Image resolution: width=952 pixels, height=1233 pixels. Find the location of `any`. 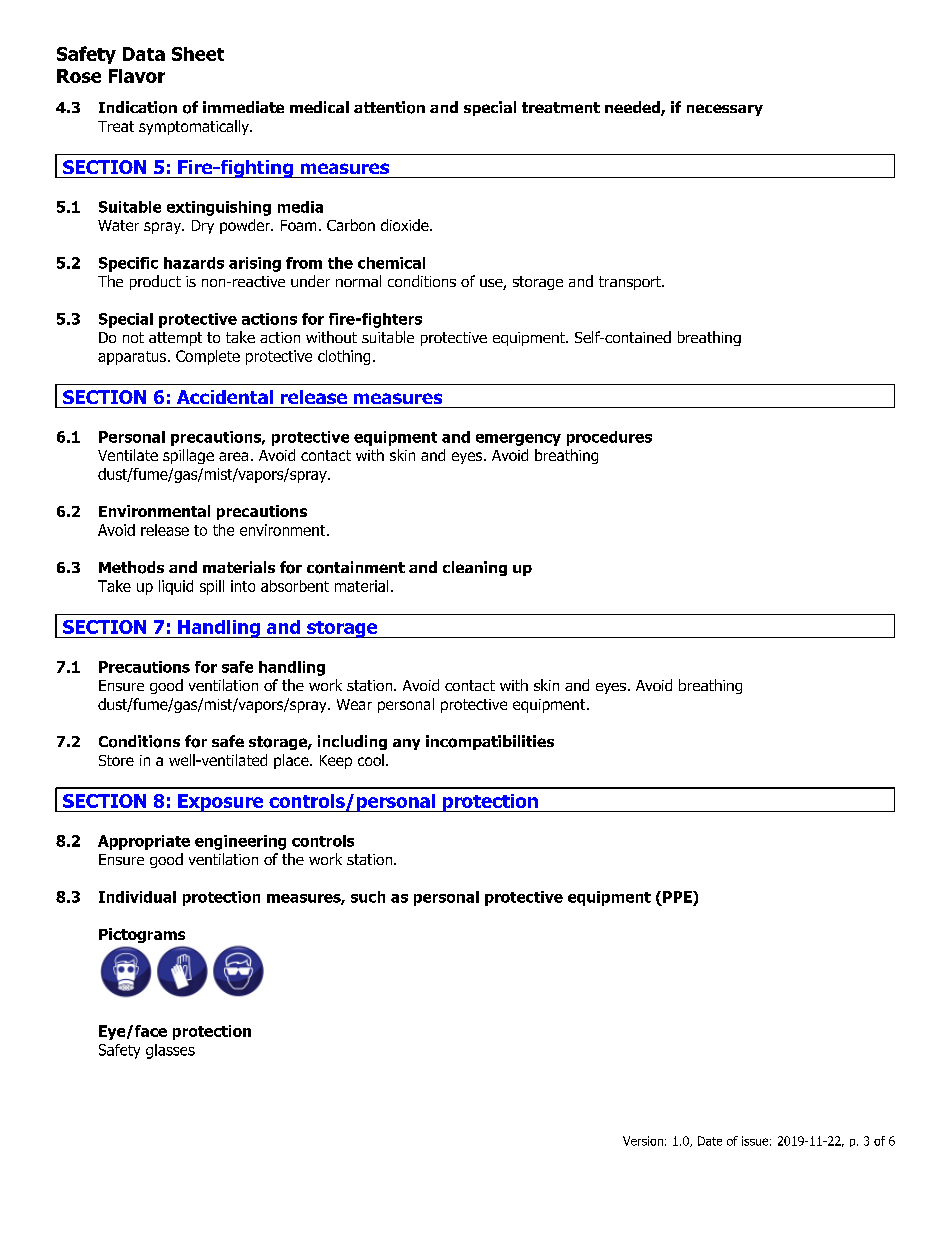

any is located at coordinates (406, 744).
